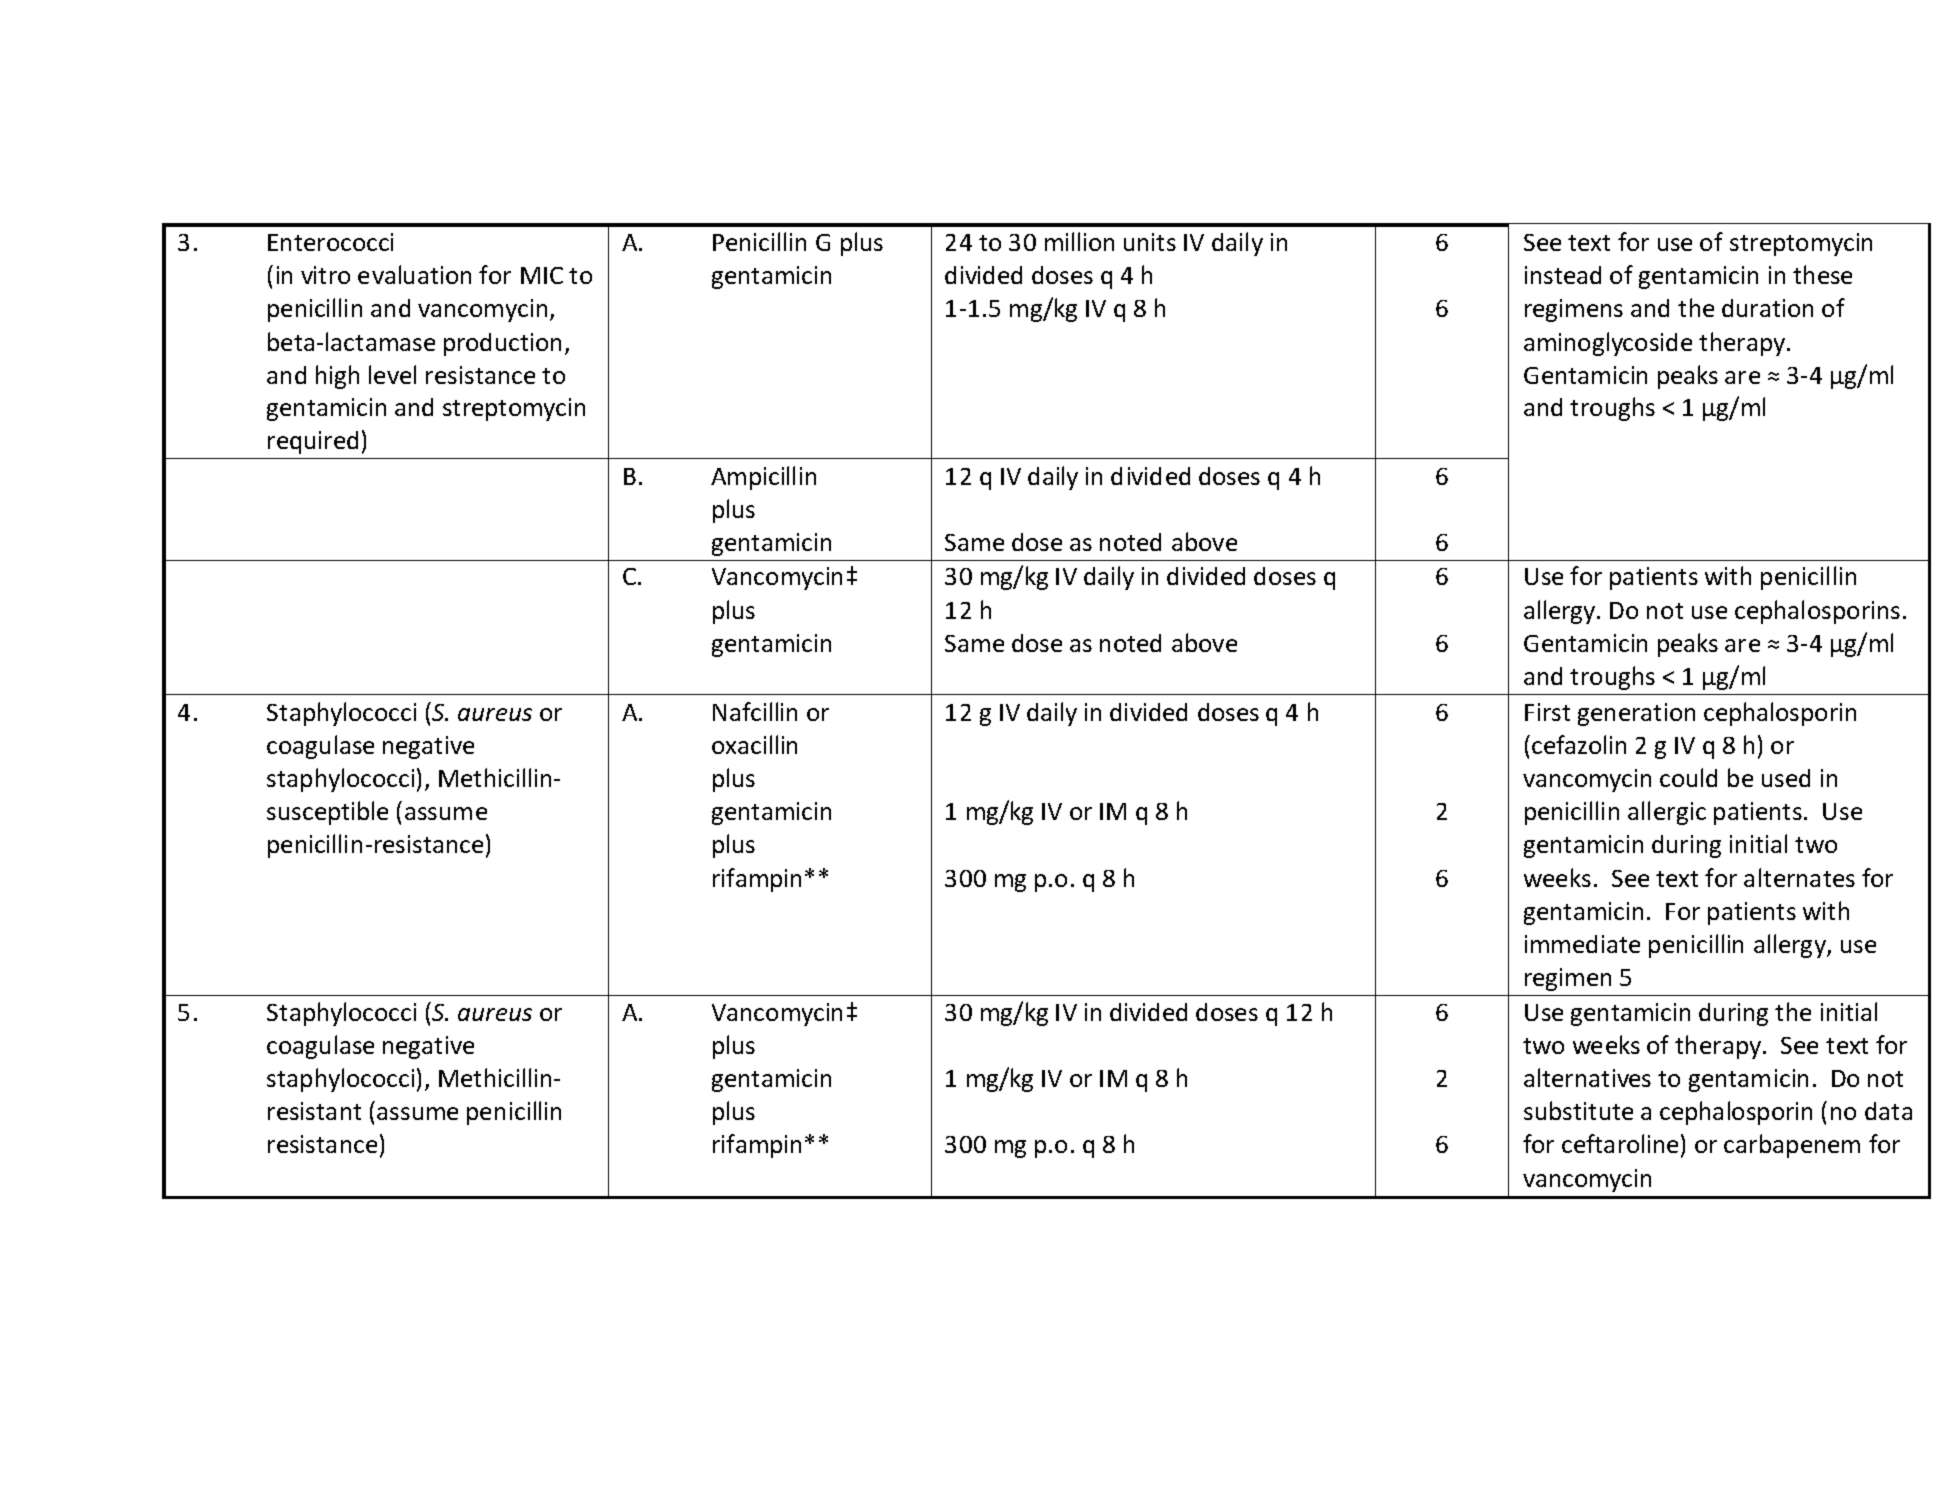  Describe the element at coordinates (1822, 274) in the screenshot. I see `these` at that location.
